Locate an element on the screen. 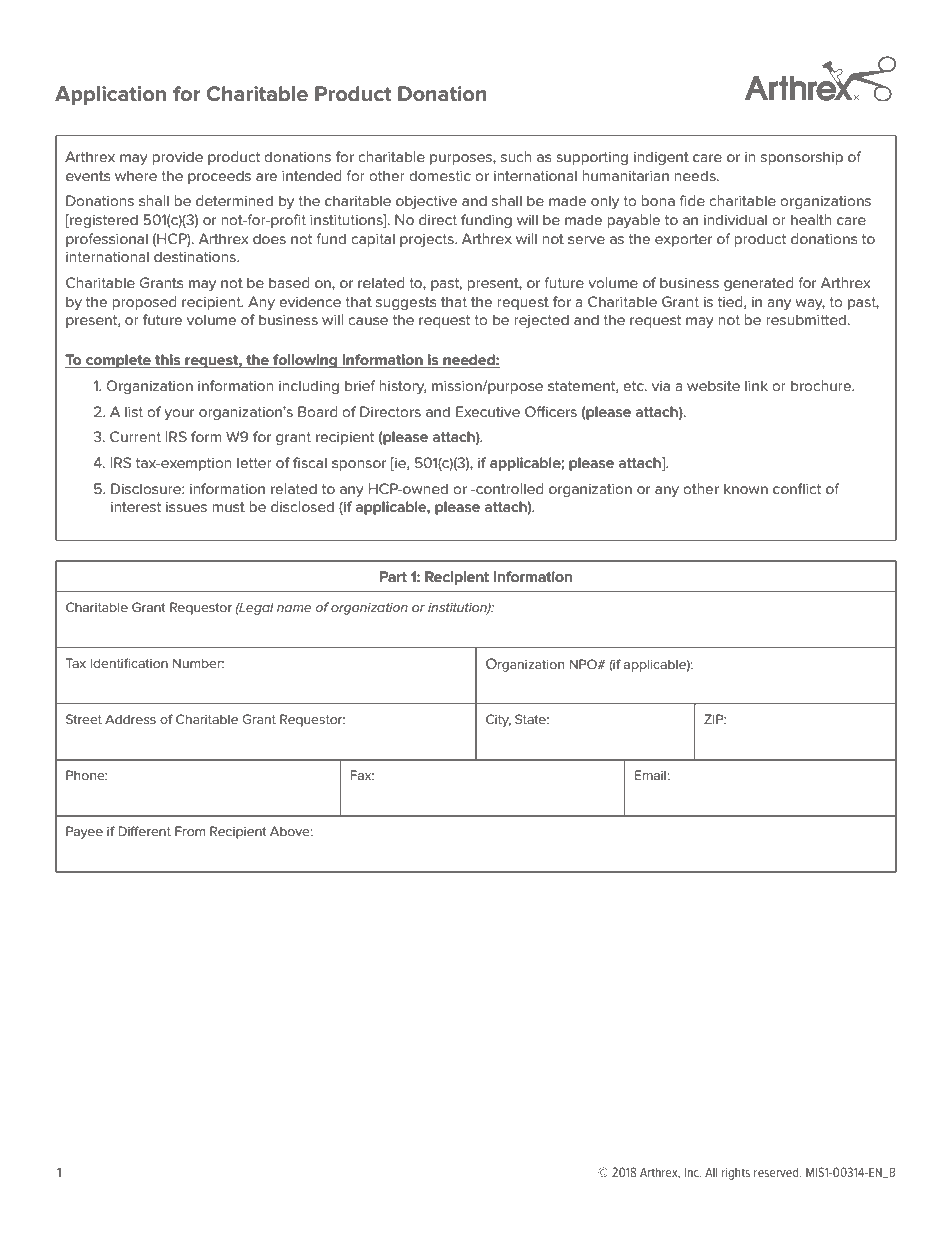 Image resolution: width=952 pixels, height=1233 pixels. Part is located at coordinates (393, 576).
